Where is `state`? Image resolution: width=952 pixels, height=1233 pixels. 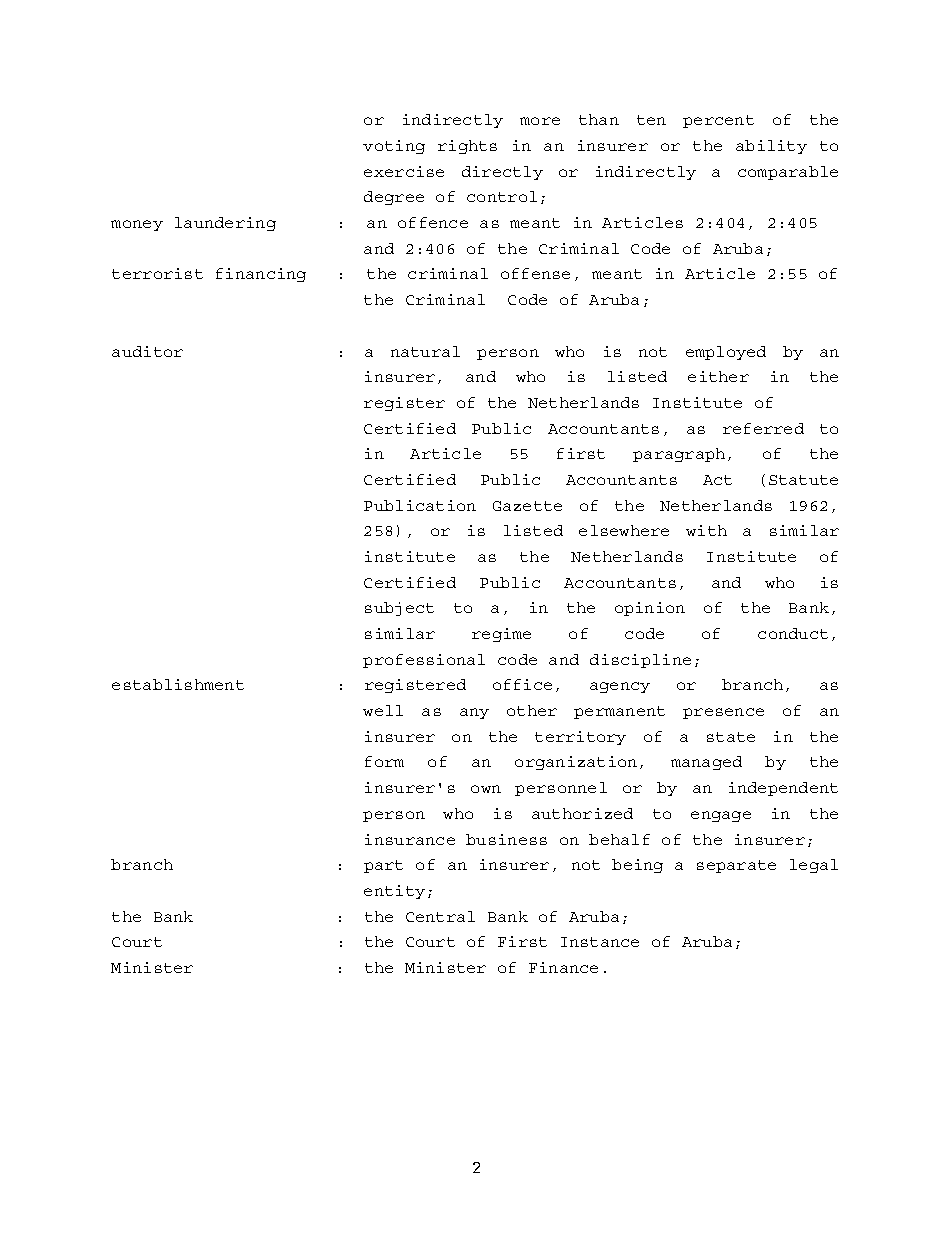
state is located at coordinates (731, 737).
